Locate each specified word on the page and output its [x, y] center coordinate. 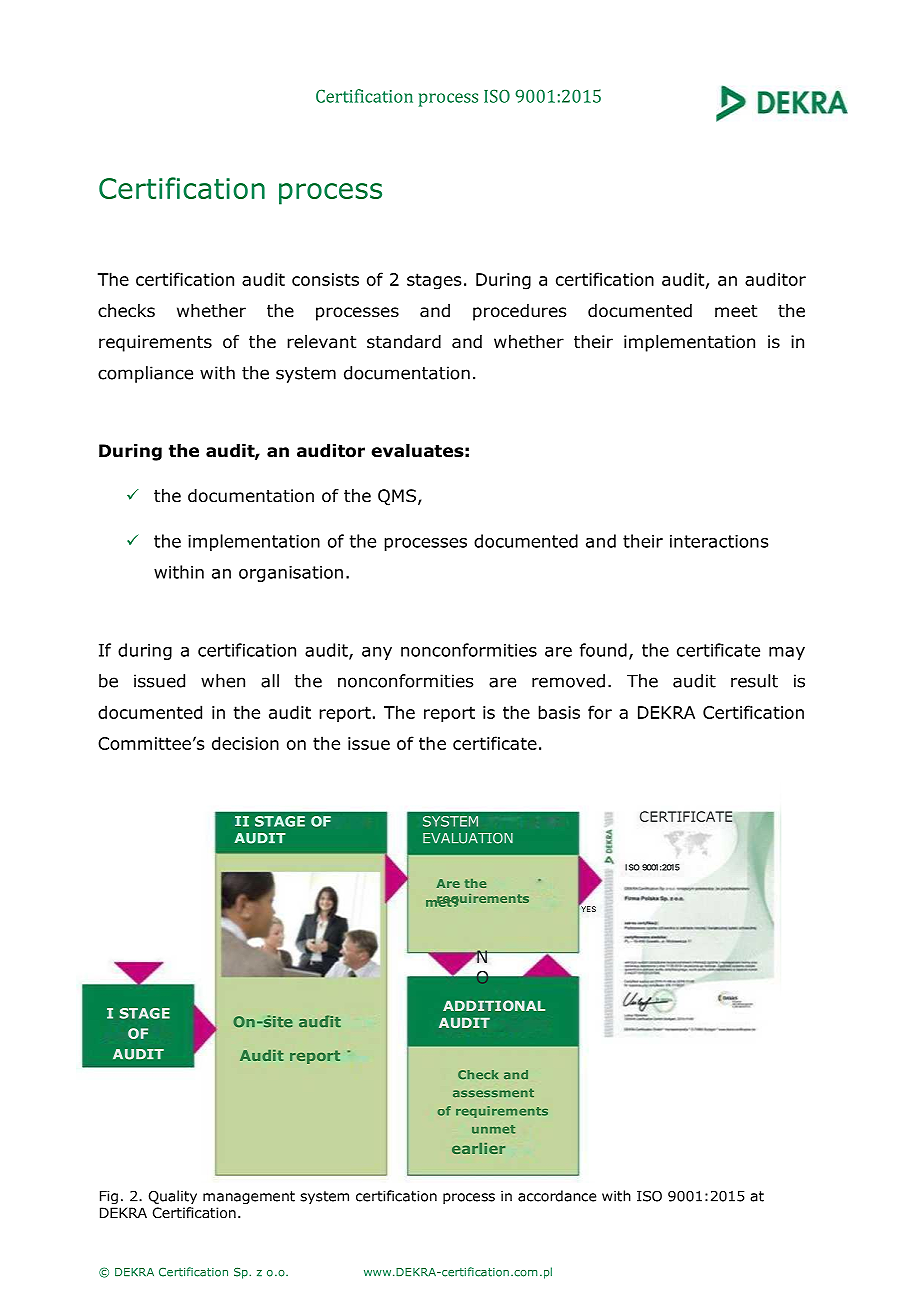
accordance [557, 1196]
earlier [478, 1148]
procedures [520, 312]
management [249, 1197]
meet [736, 311]
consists [325, 279]
